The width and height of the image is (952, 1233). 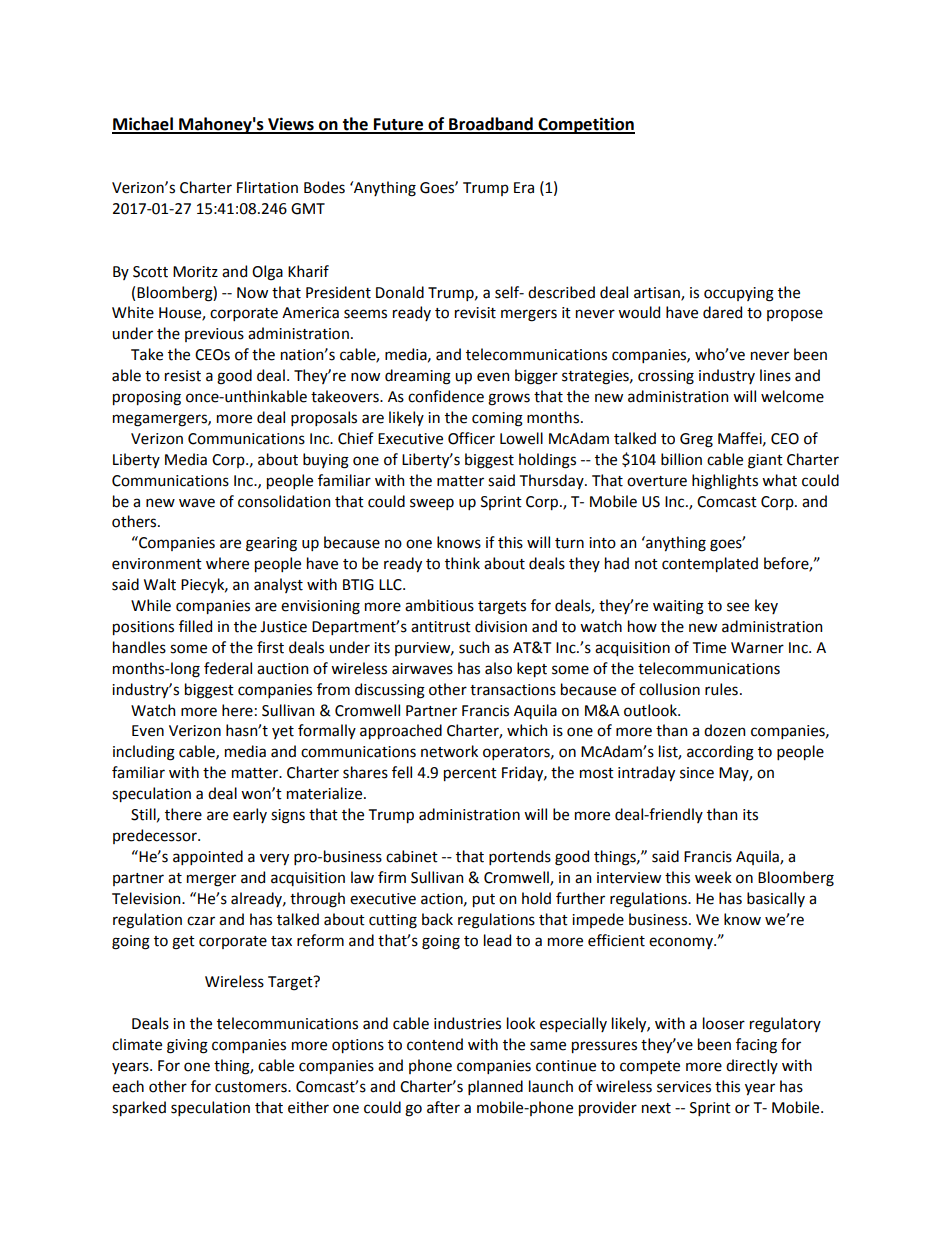 I want to click on services, so click(x=684, y=1087).
